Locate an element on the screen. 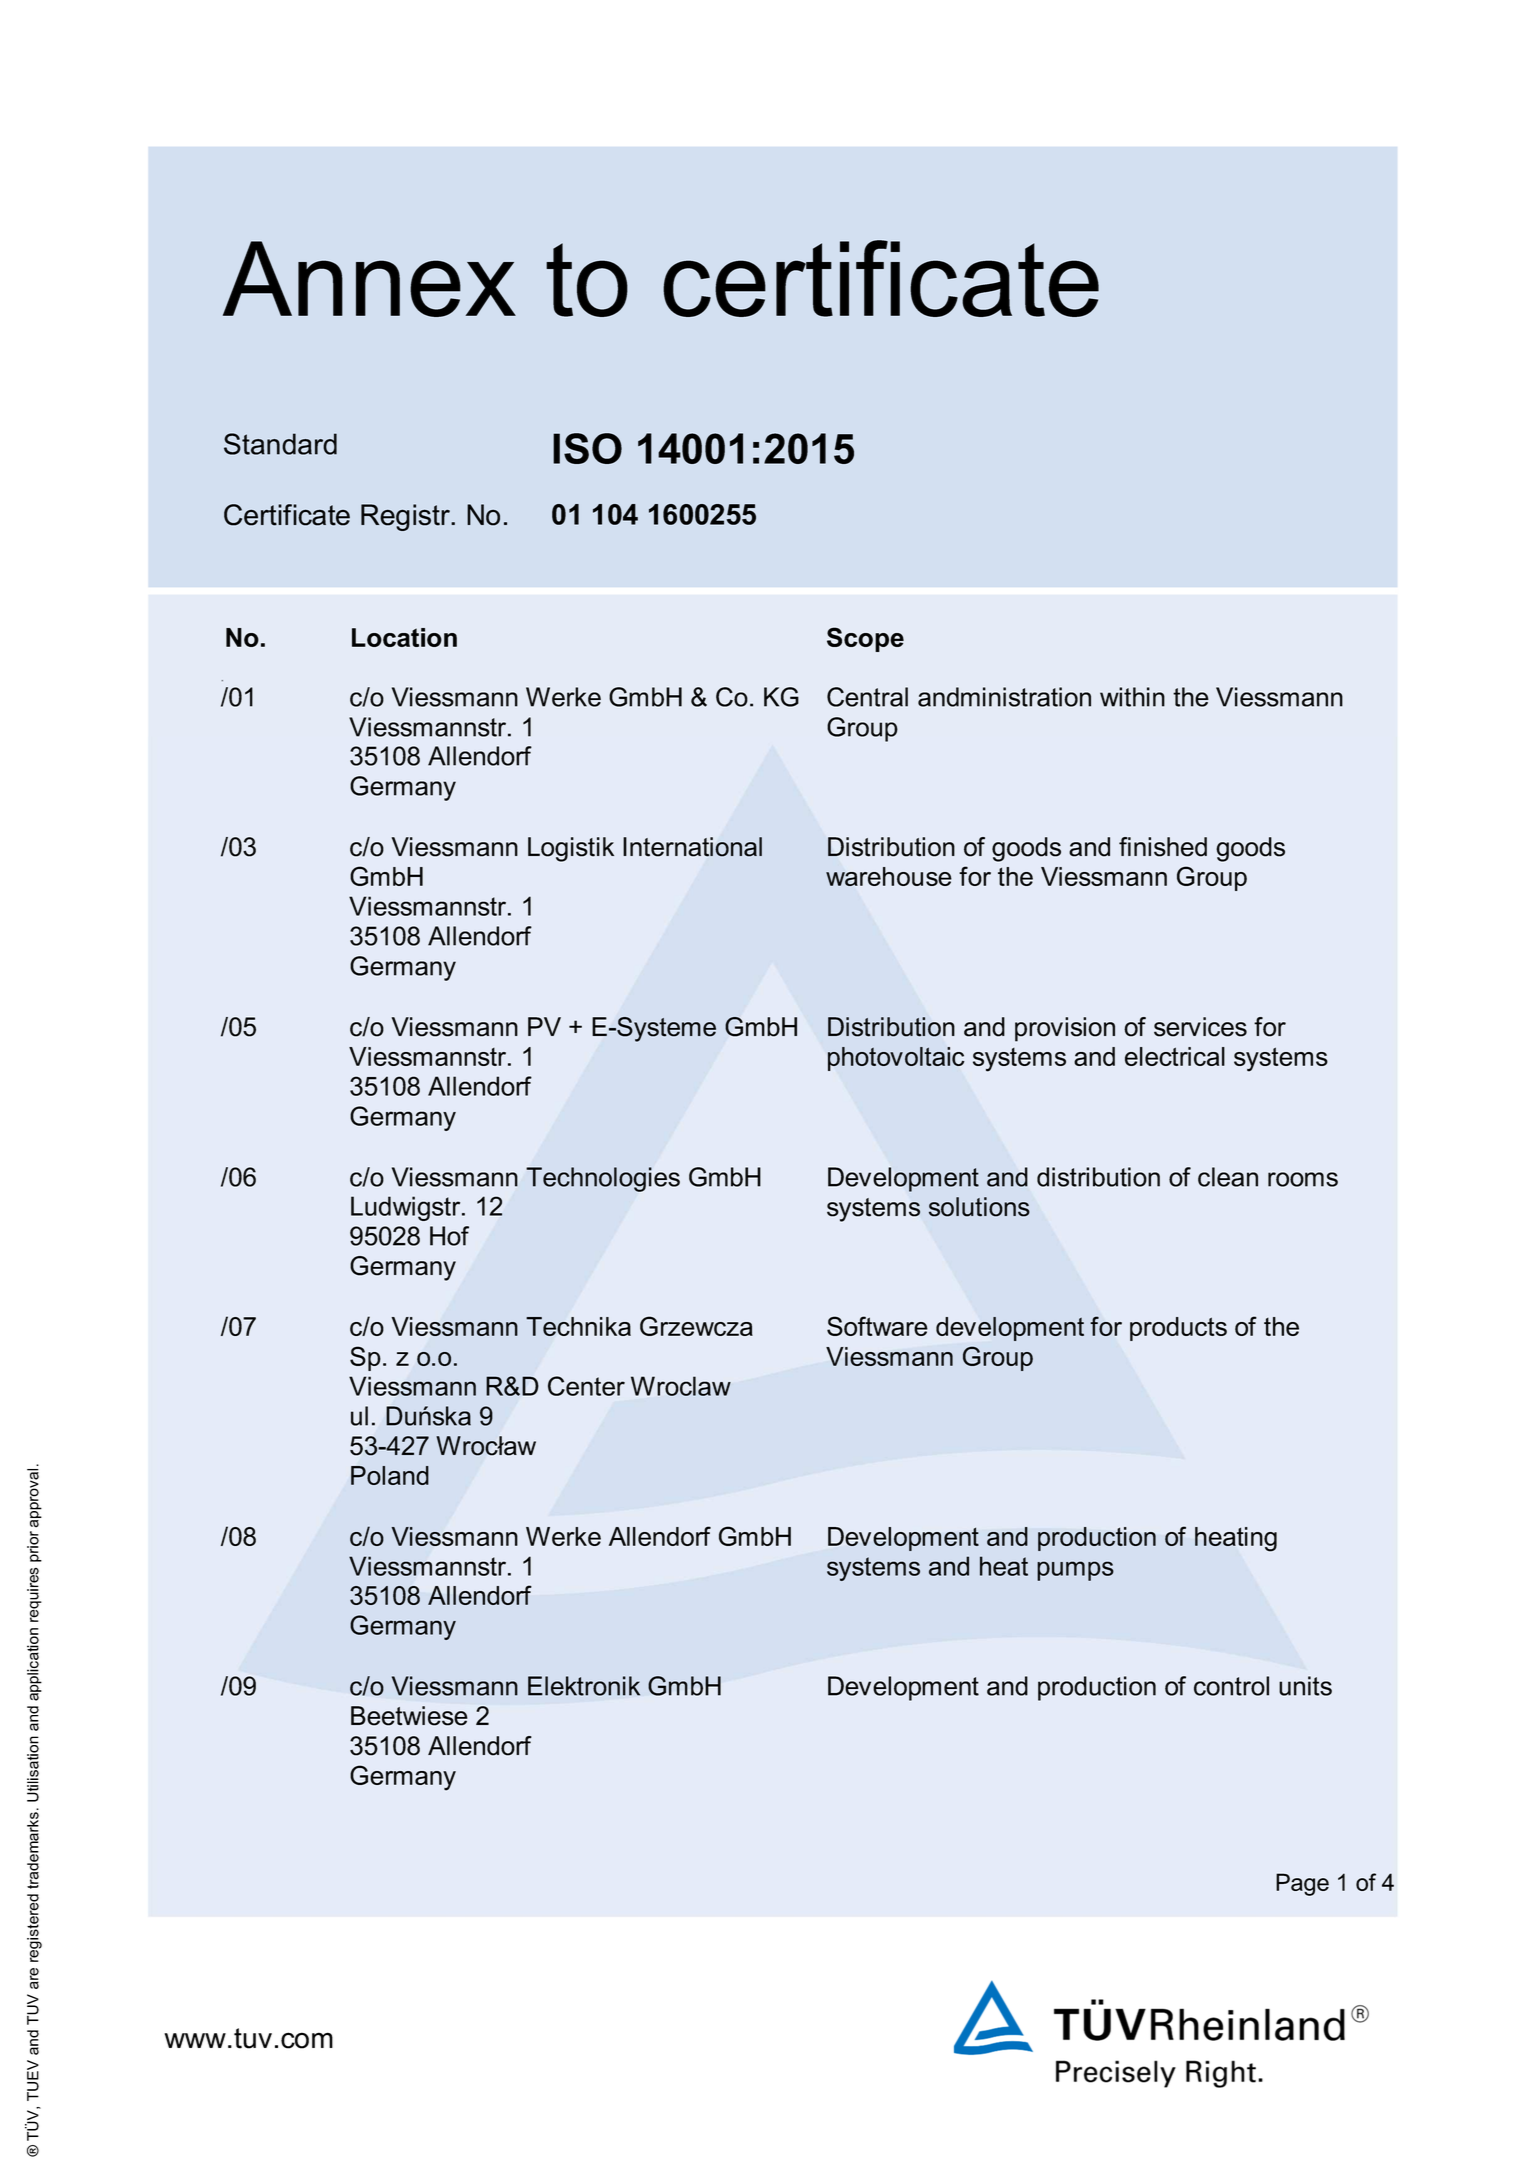 The height and width of the screenshot is (2178, 1539). Annex is located at coordinates (369, 279).
